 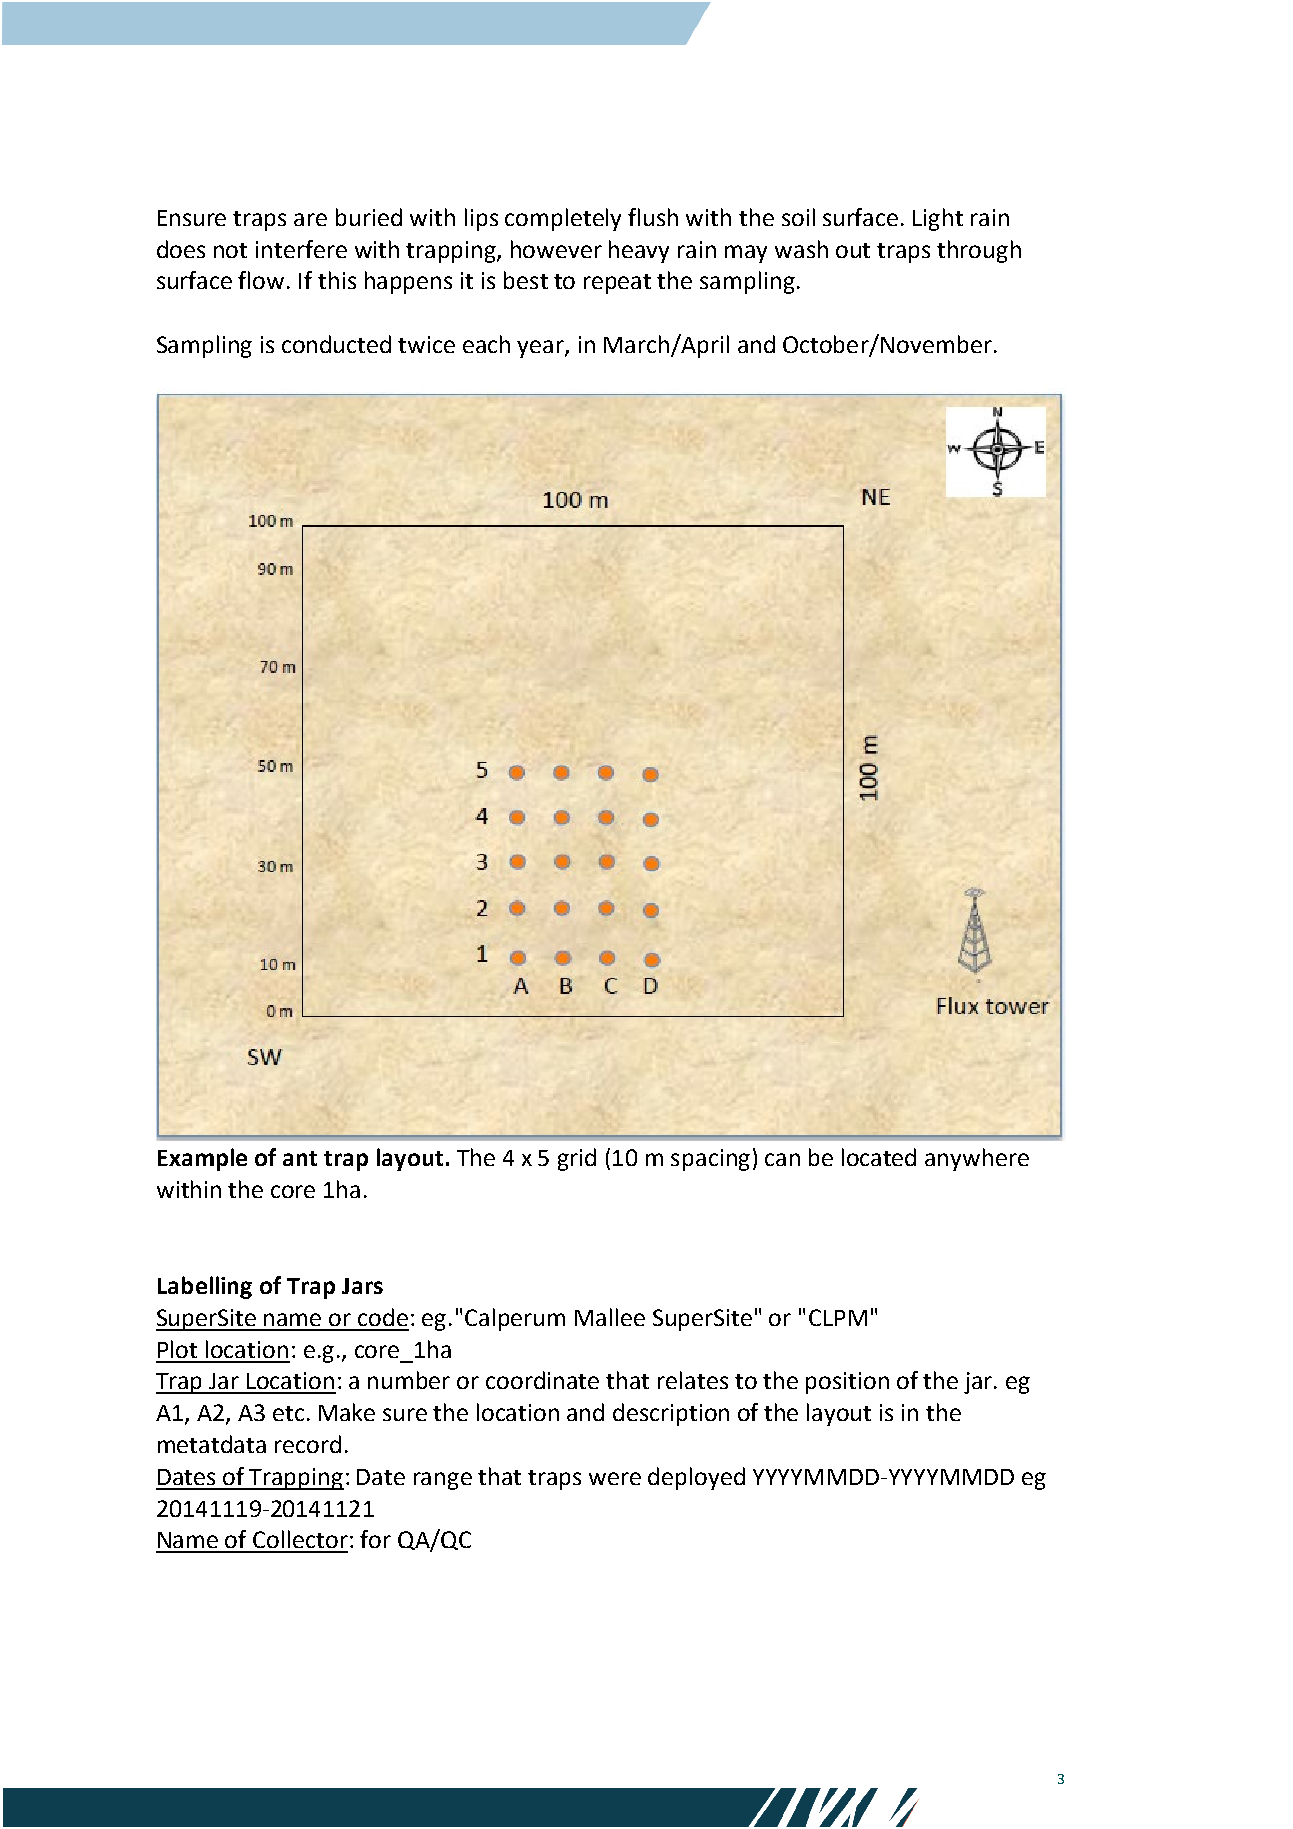 I want to click on Mallee, so click(x=610, y=1317).
